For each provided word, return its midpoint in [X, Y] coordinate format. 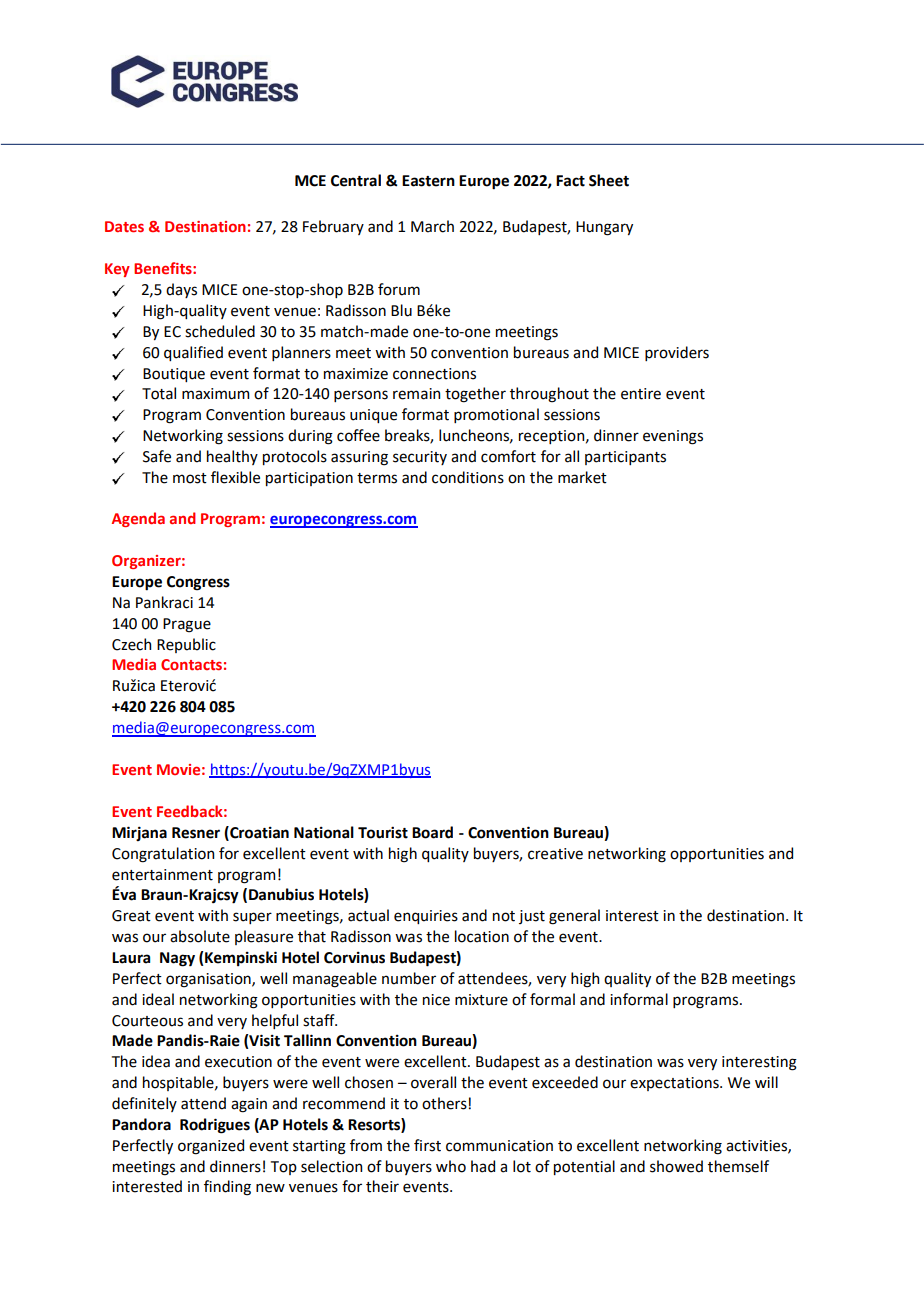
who [451, 1166]
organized [211, 1147]
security [420, 458]
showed [676, 1166]
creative [555, 854]
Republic [186, 645]
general [574, 917]
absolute [200, 936]
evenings [673, 437]
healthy [232, 457]
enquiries [426, 917]
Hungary [604, 228]
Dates [124, 226]
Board [432, 832]
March [432, 226]
